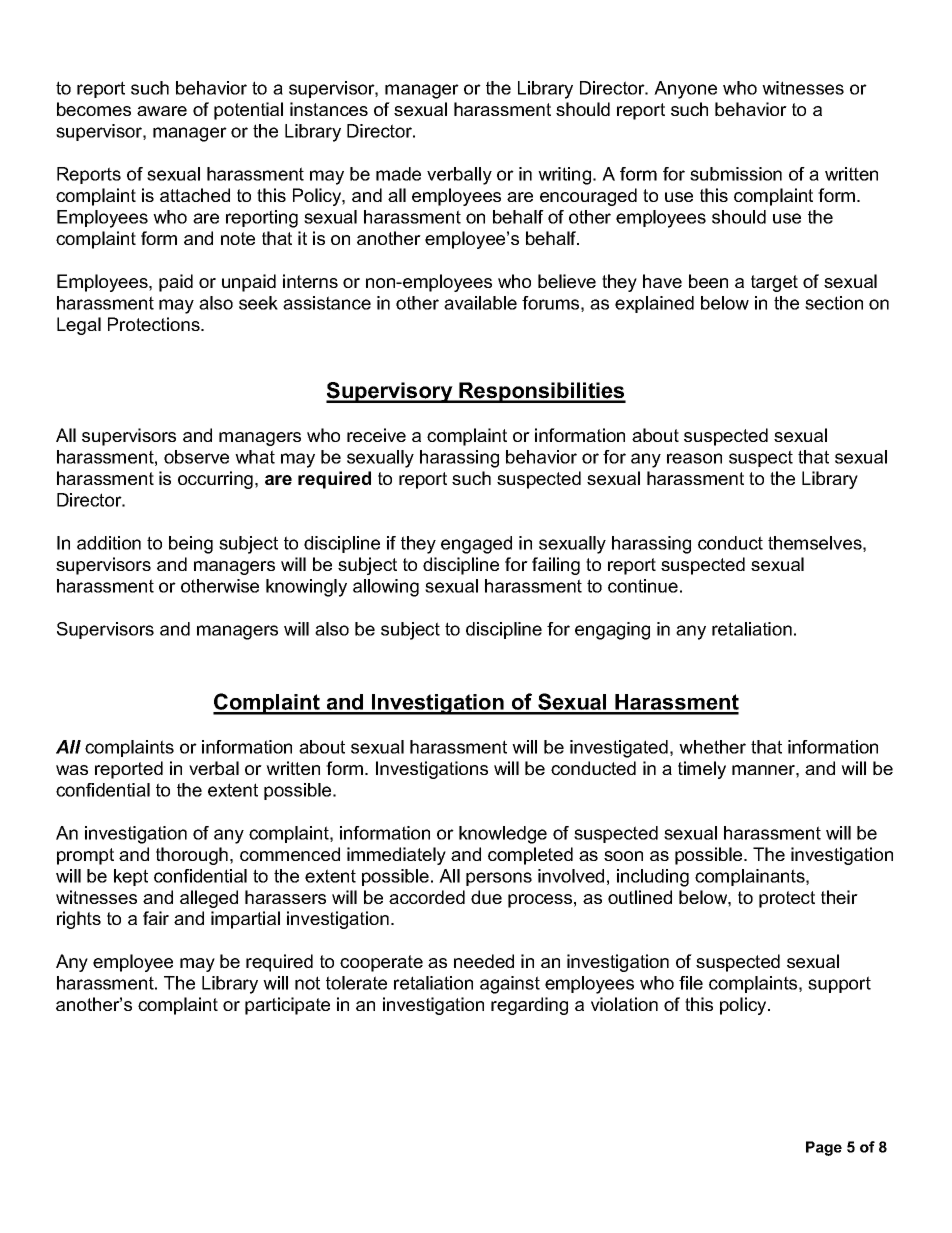  Describe the element at coordinates (287, 1006) in the screenshot. I see `participate` at that location.
